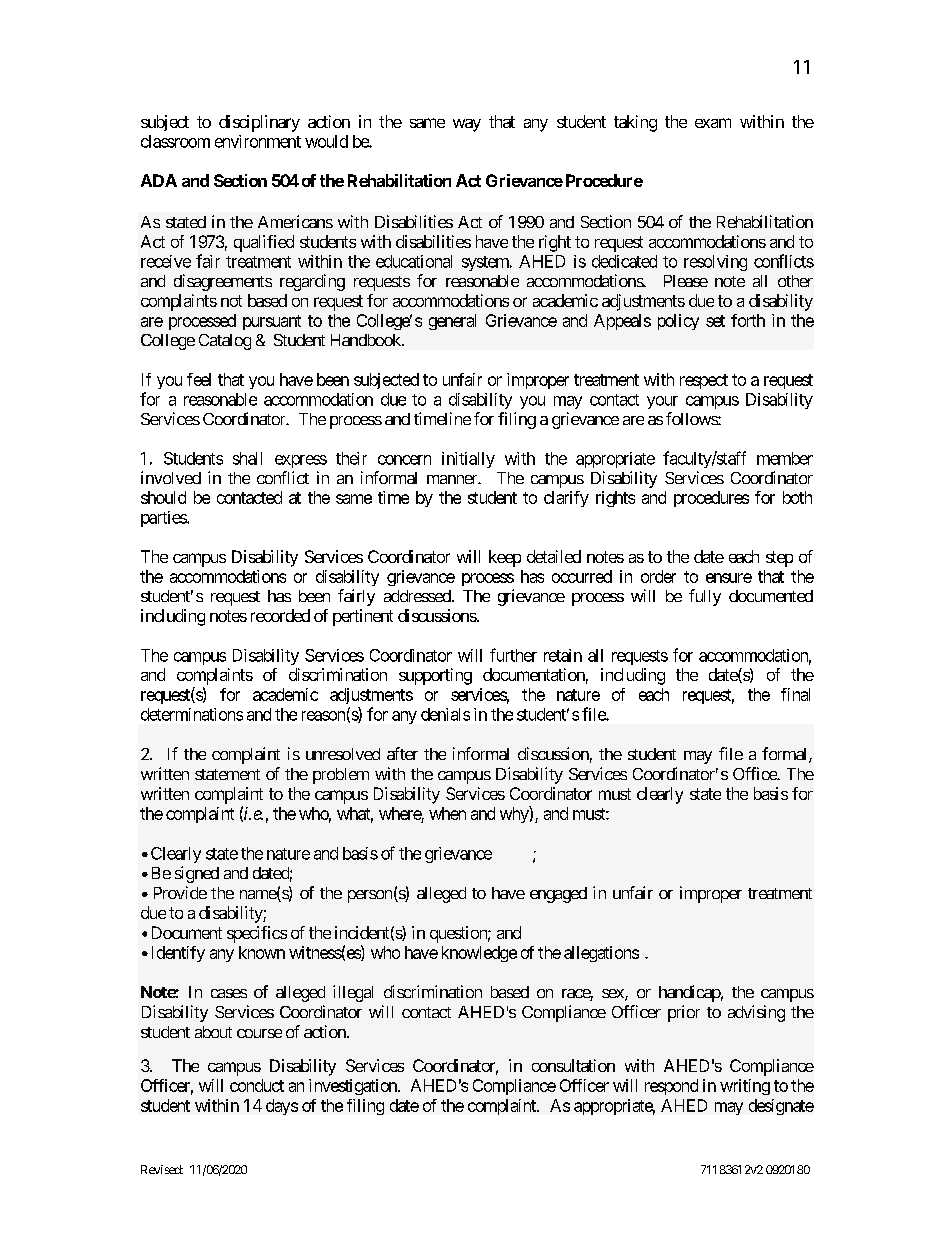 Image resolution: width=952 pixels, height=1233 pixels. What do you see at coordinates (467, 125) in the image?
I see `way` at bounding box center [467, 125].
